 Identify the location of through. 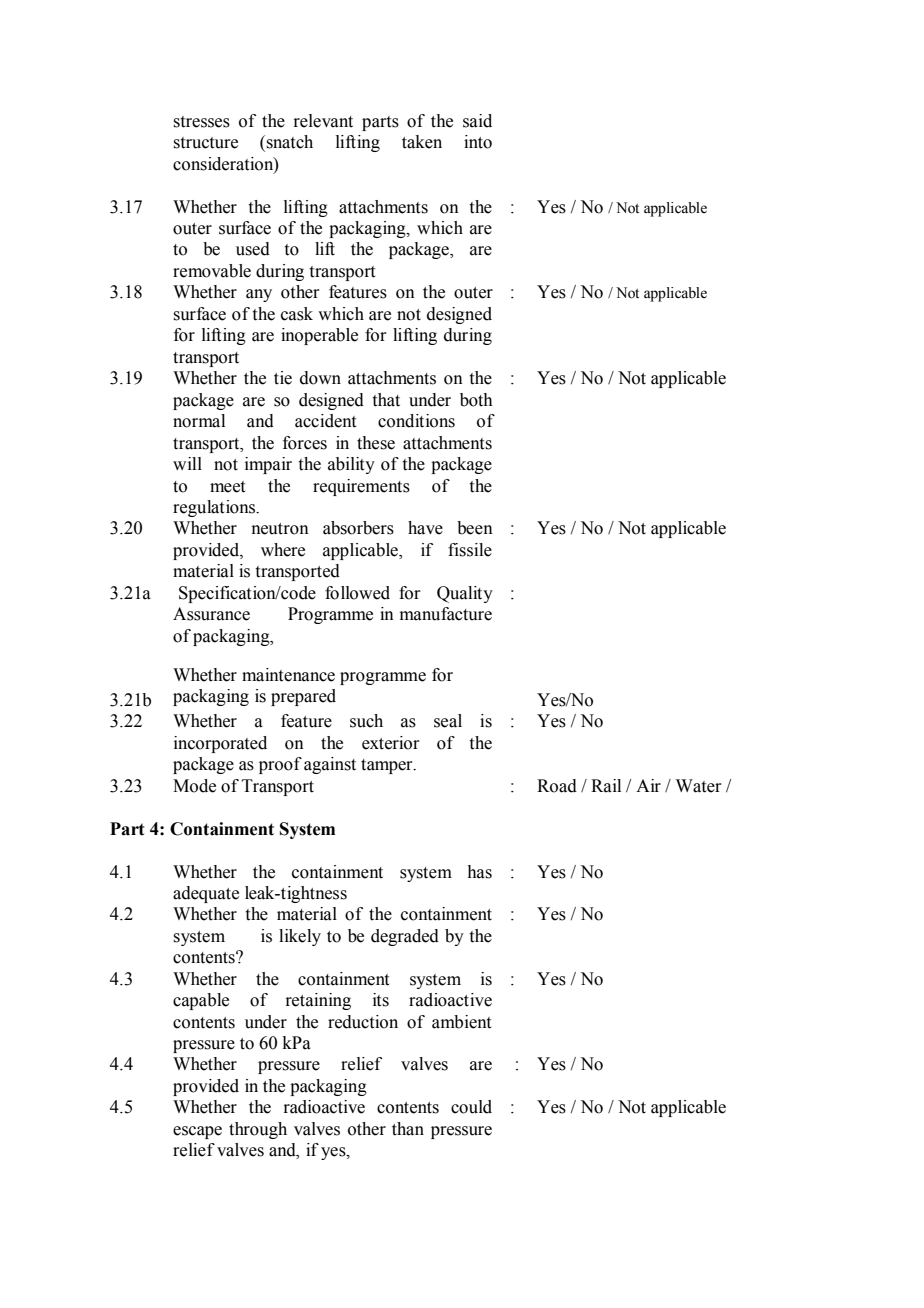
(258, 1130).
